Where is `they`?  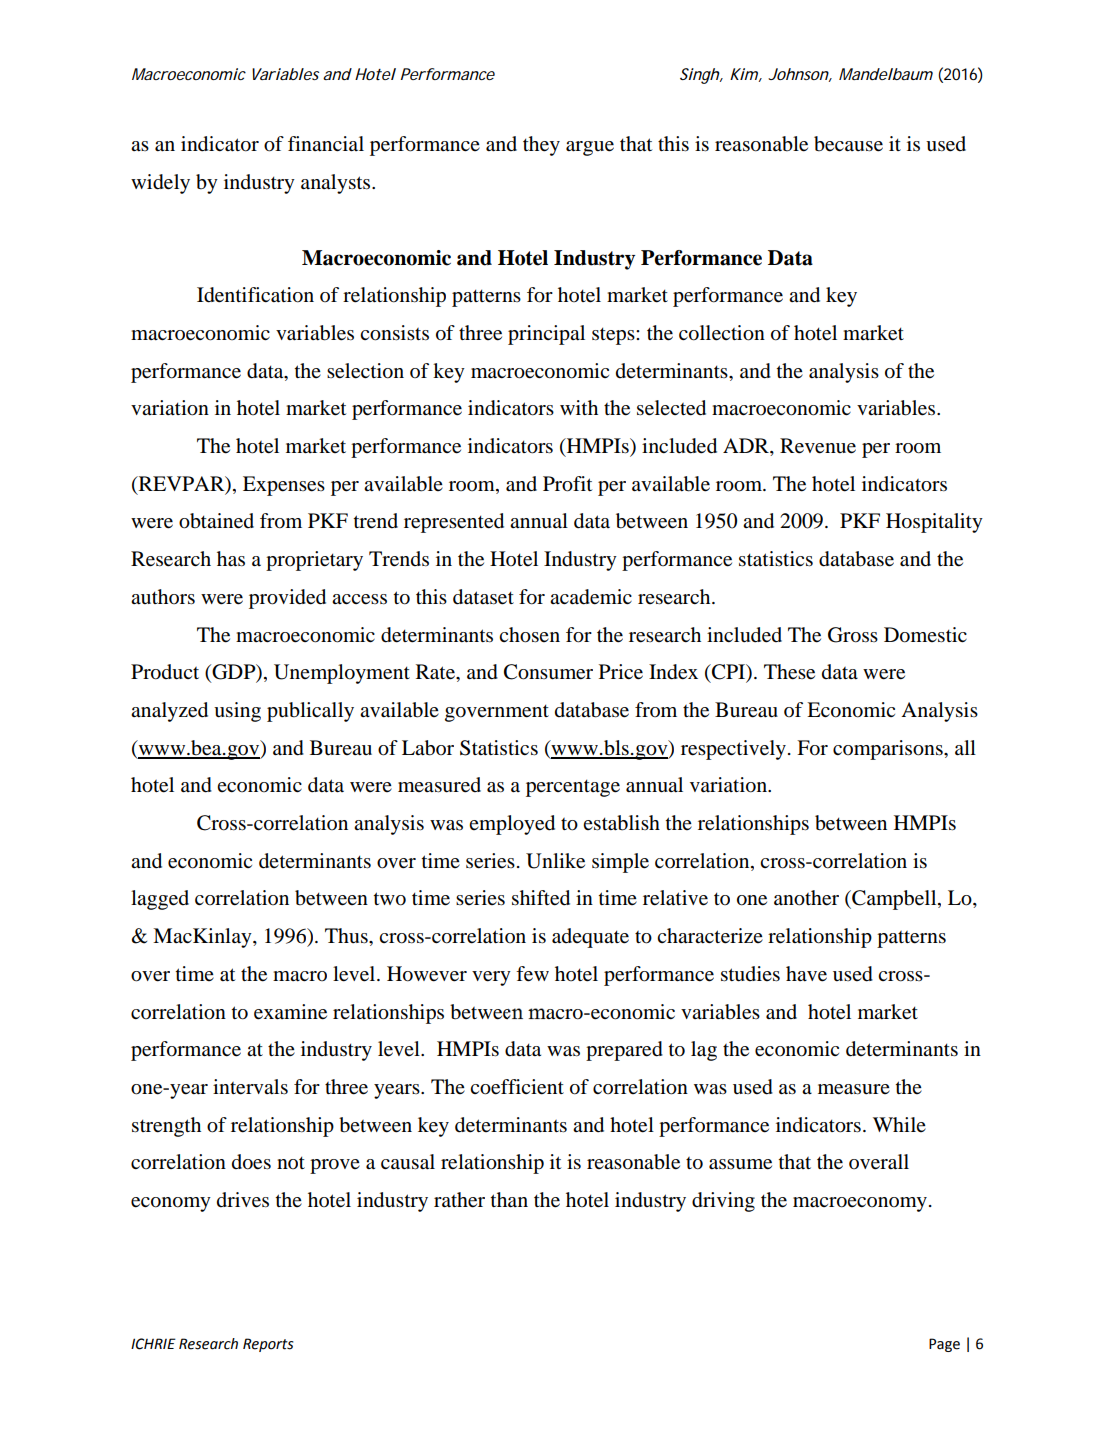
they is located at coordinates (541, 146).
